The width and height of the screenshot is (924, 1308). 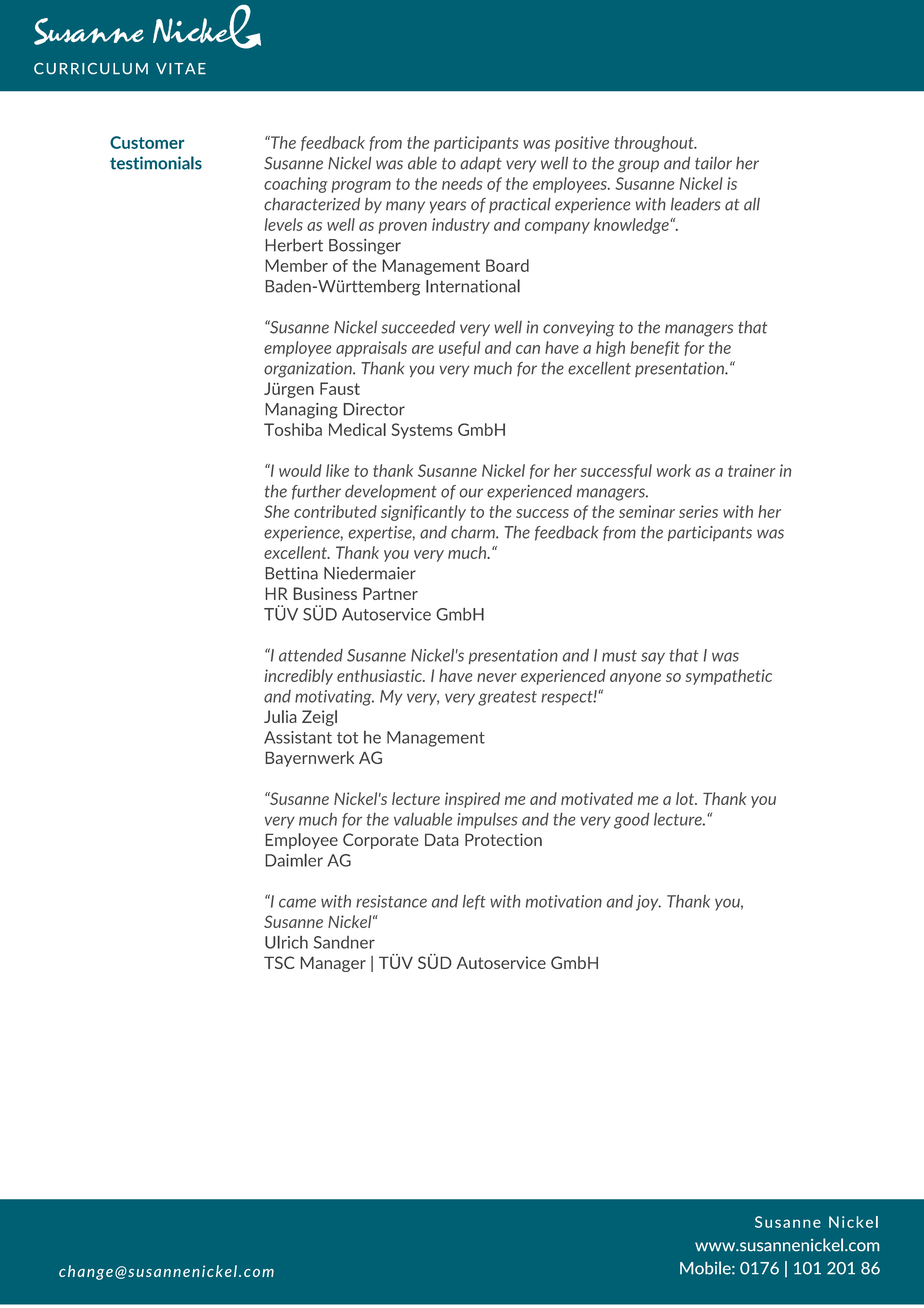 I want to click on adapt, so click(x=481, y=164).
